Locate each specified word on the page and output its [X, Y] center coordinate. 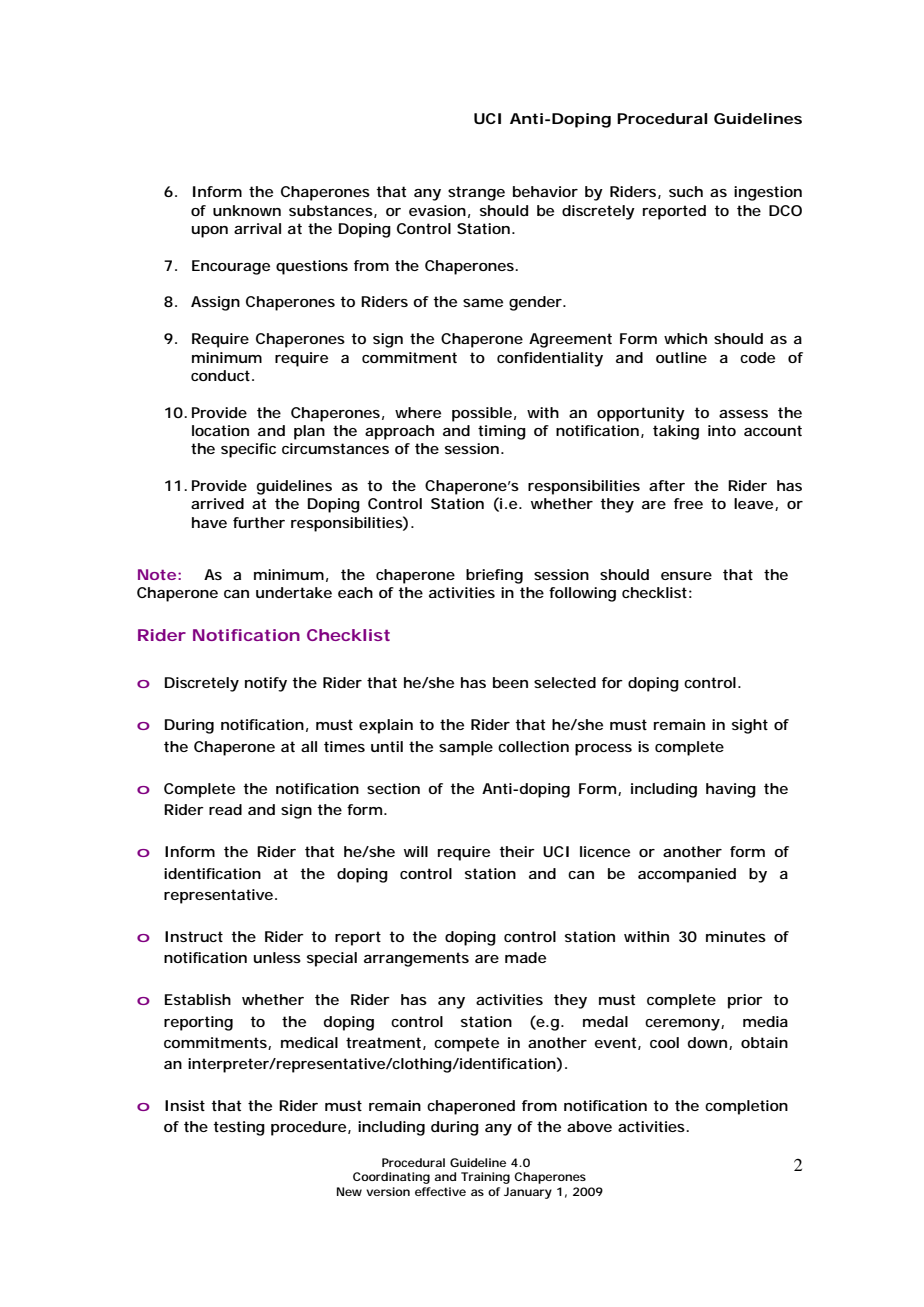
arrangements [416, 959]
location [220, 430]
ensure [686, 576]
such [686, 191]
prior [745, 1001]
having [731, 790]
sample [466, 748]
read [225, 809]
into [722, 430]
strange [476, 193]
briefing [494, 576]
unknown [247, 210]
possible [482, 414]
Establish [198, 999]
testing [239, 1128]
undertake [294, 592]
